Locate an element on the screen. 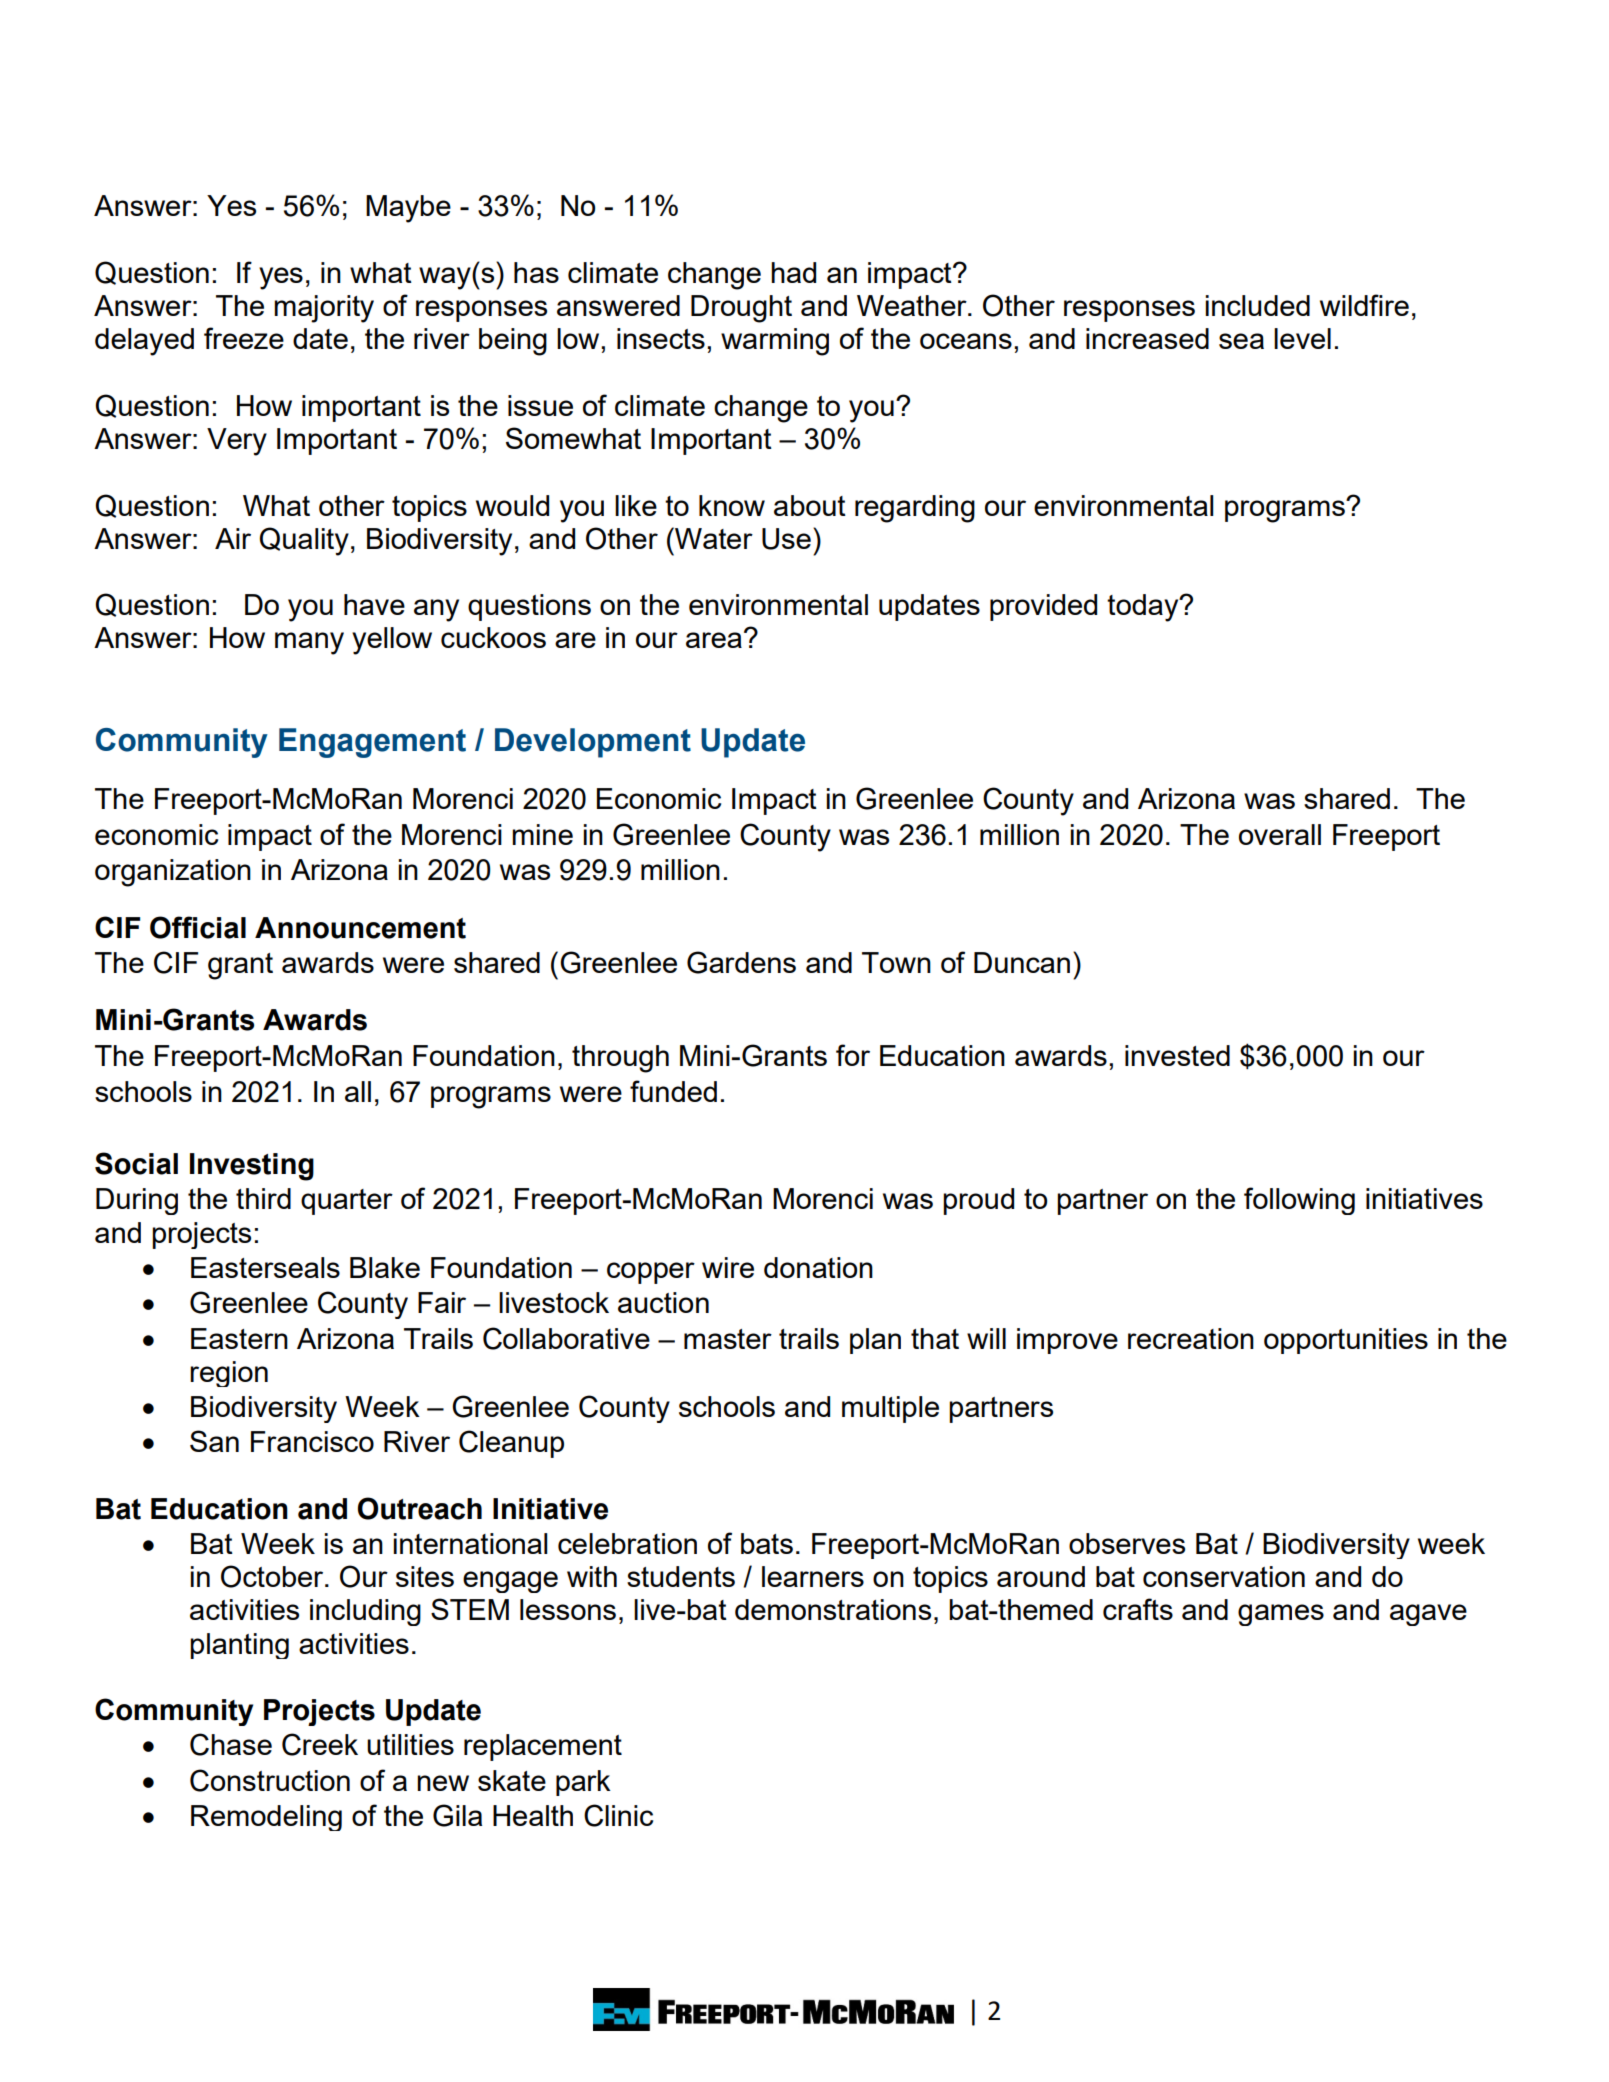  included is located at coordinates (1257, 305).
